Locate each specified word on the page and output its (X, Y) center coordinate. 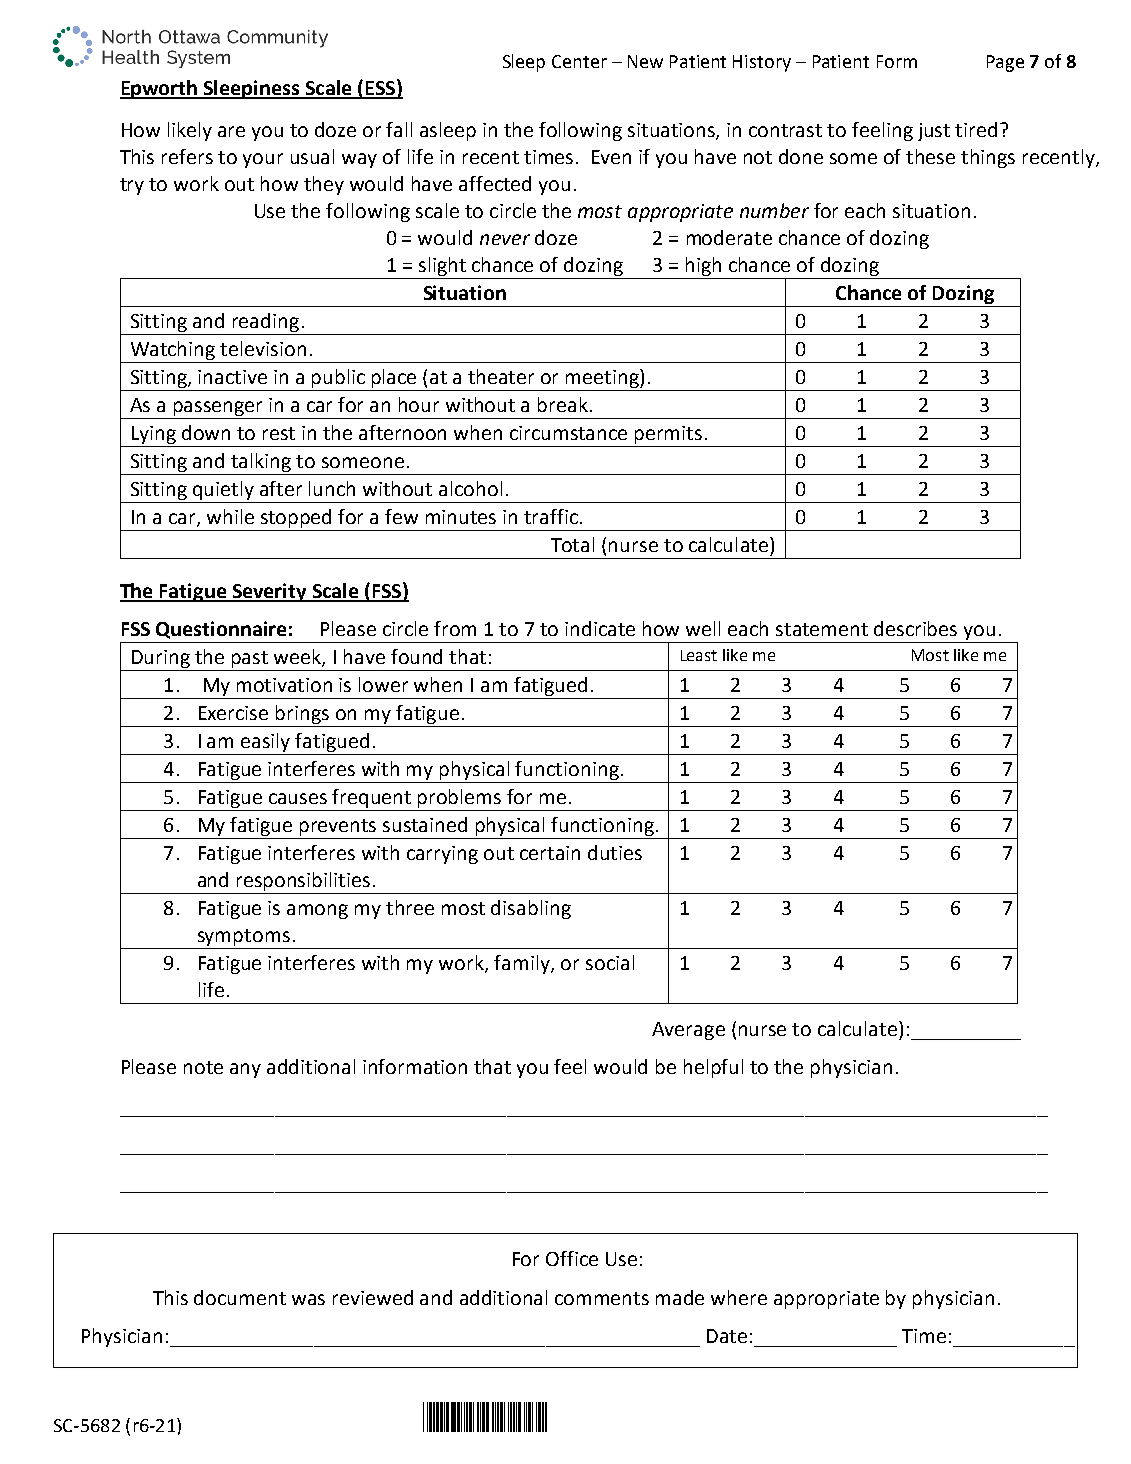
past (250, 661)
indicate (600, 628)
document (240, 1297)
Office (572, 1258)
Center (579, 61)
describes (915, 628)
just (934, 132)
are (231, 131)
